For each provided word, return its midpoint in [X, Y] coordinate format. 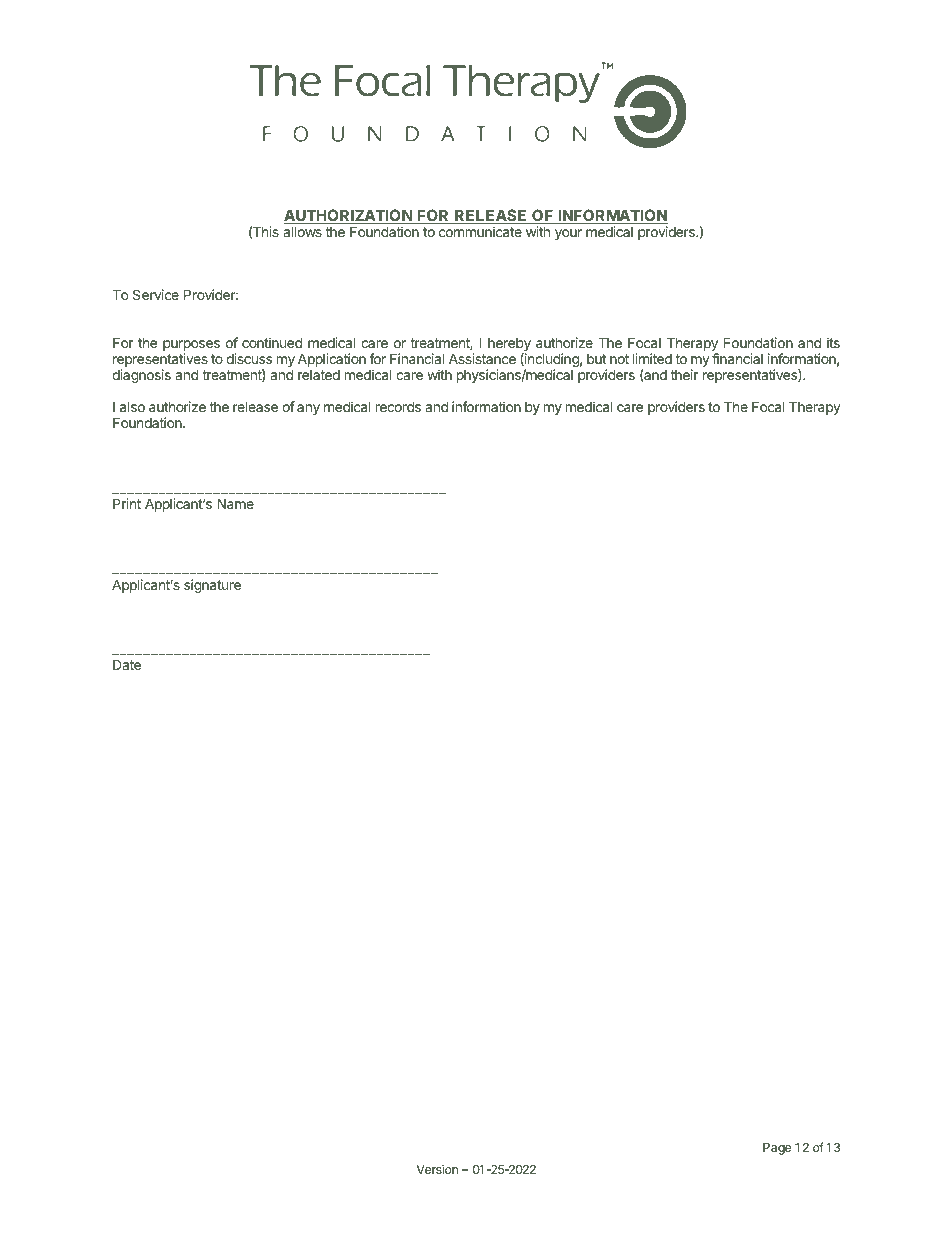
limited [652, 358]
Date [127, 664]
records [398, 406]
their [684, 374]
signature [212, 586]
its [833, 342]
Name [235, 503]
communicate [480, 231]
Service [156, 294]
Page [777, 1149]
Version [437, 1169]
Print [127, 503]
